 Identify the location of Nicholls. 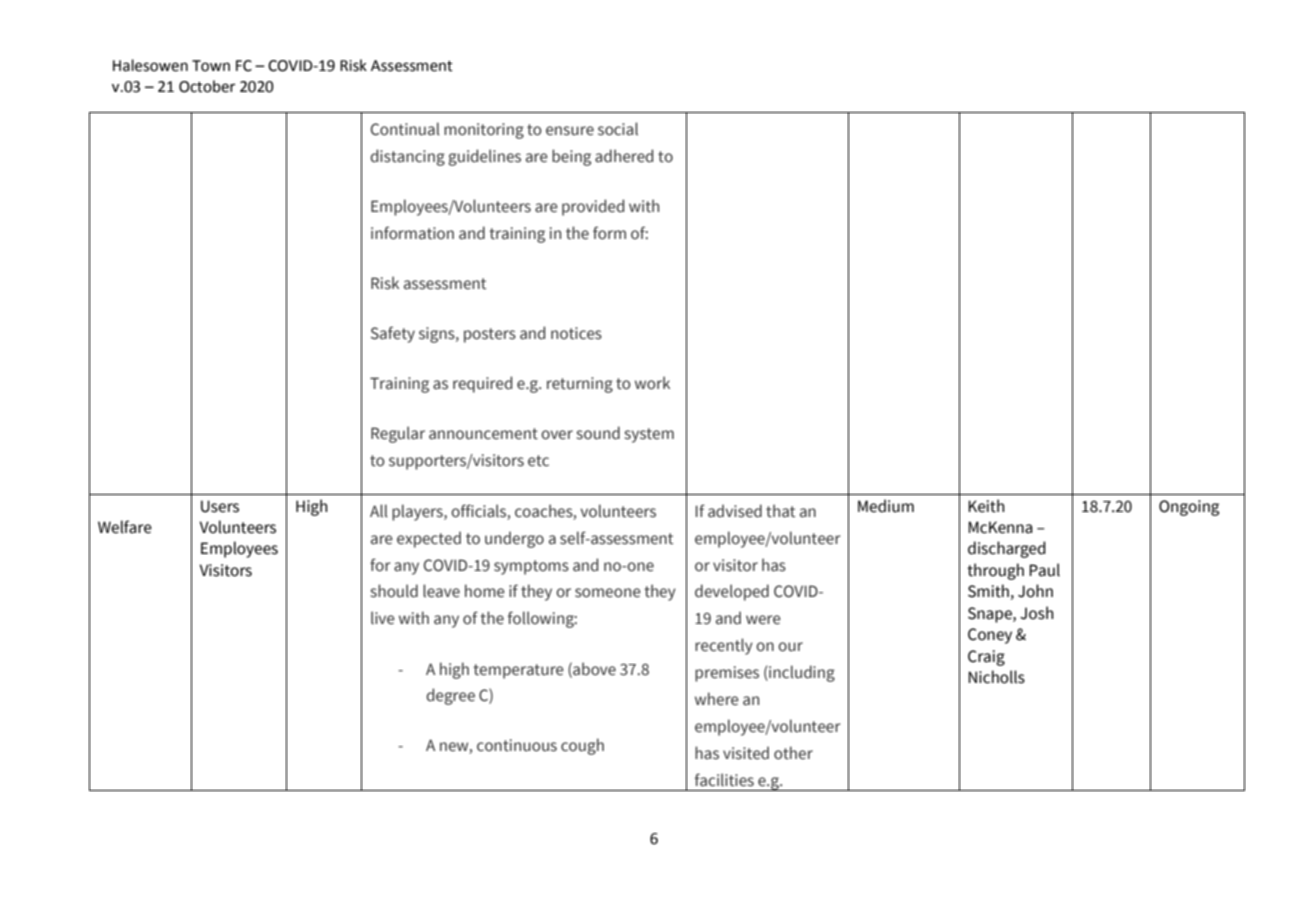
(996, 677).
